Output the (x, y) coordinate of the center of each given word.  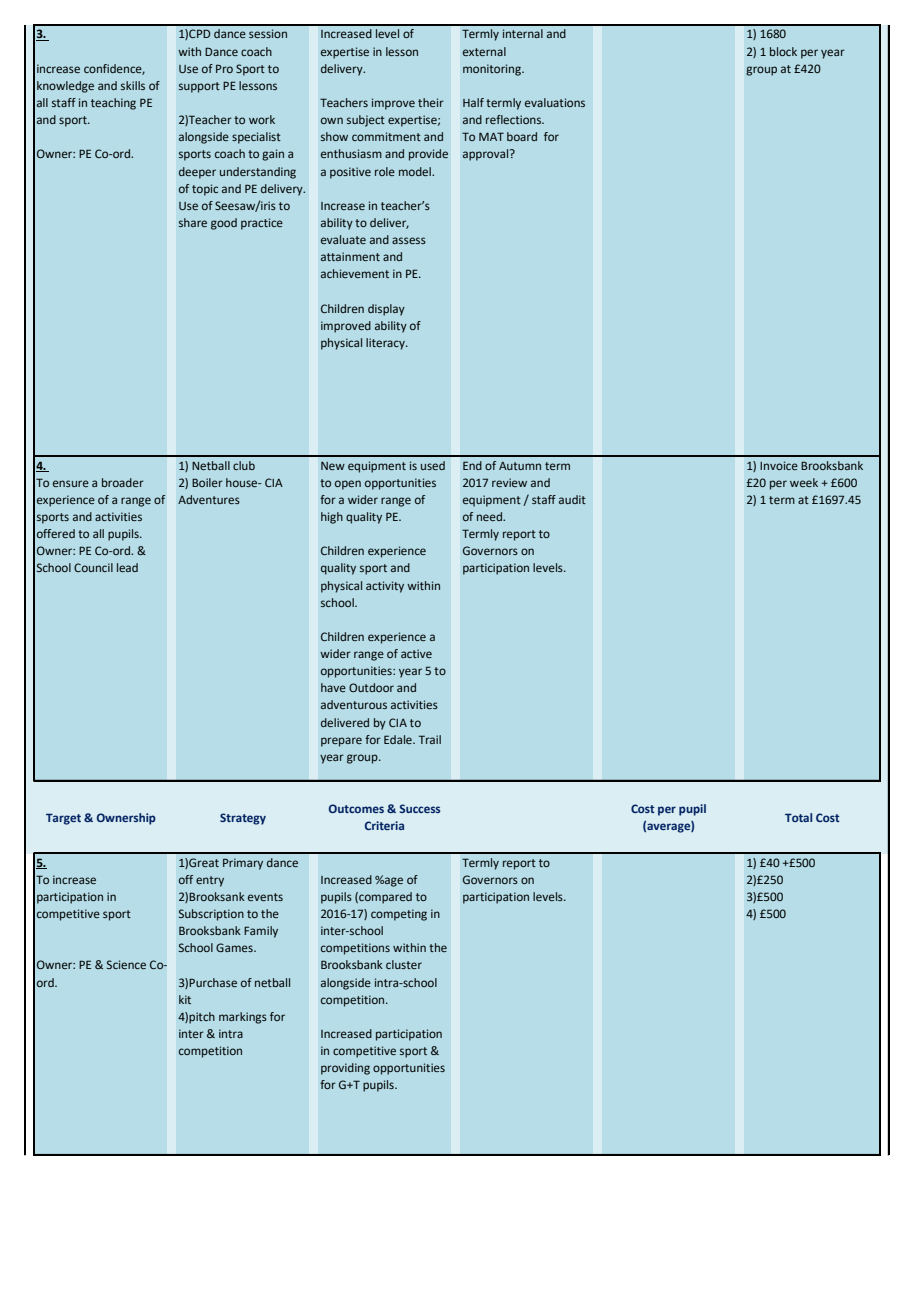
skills (133, 85)
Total (798, 817)
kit (185, 999)
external (484, 51)
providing (345, 1069)
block (783, 51)
